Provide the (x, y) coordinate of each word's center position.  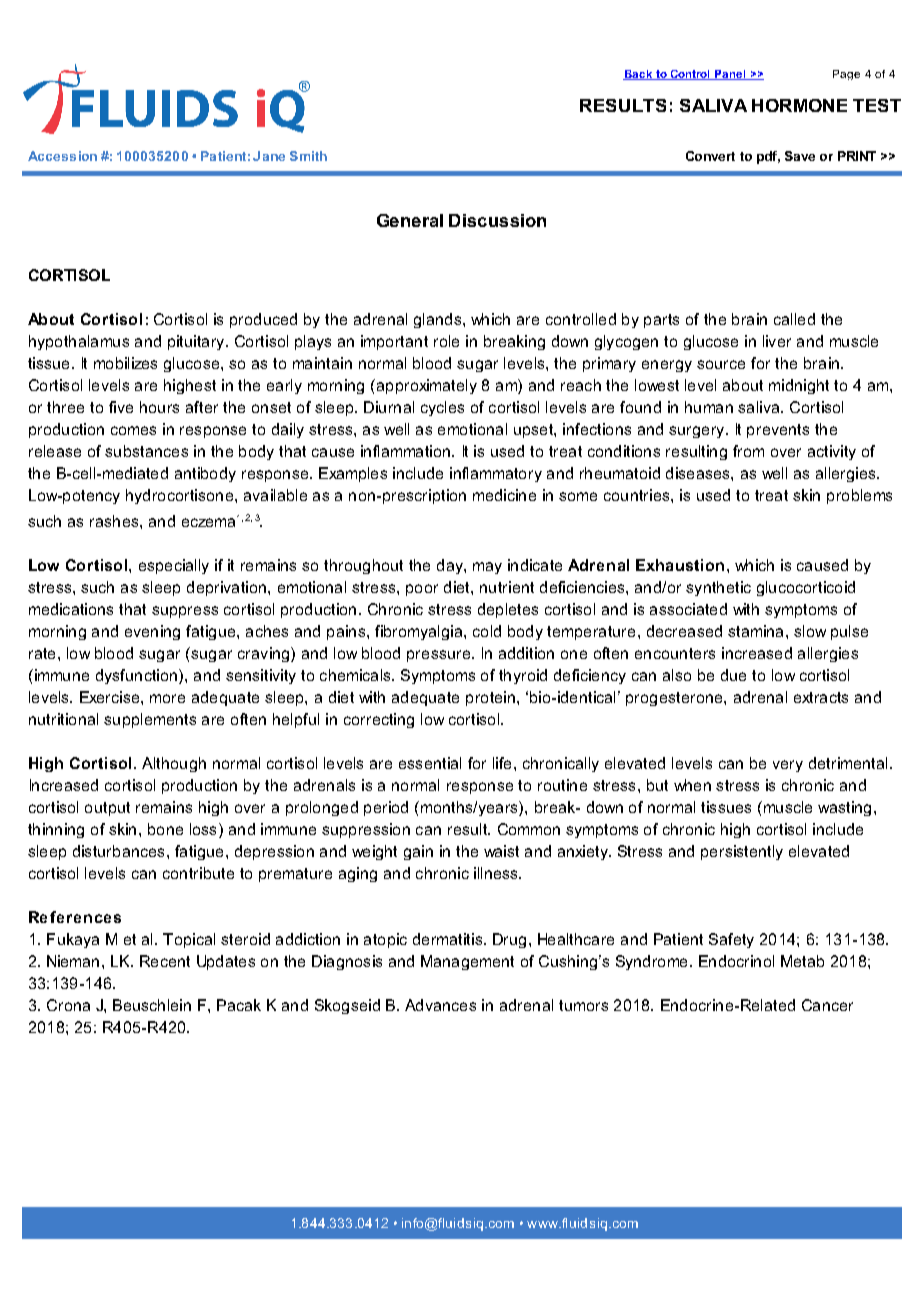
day (451, 566)
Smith (308, 156)
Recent (165, 961)
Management (467, 962)
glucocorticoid (806, 588)
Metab (802, 961)
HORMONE (799, 105)
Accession (62, 156)
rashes (115, 521)
